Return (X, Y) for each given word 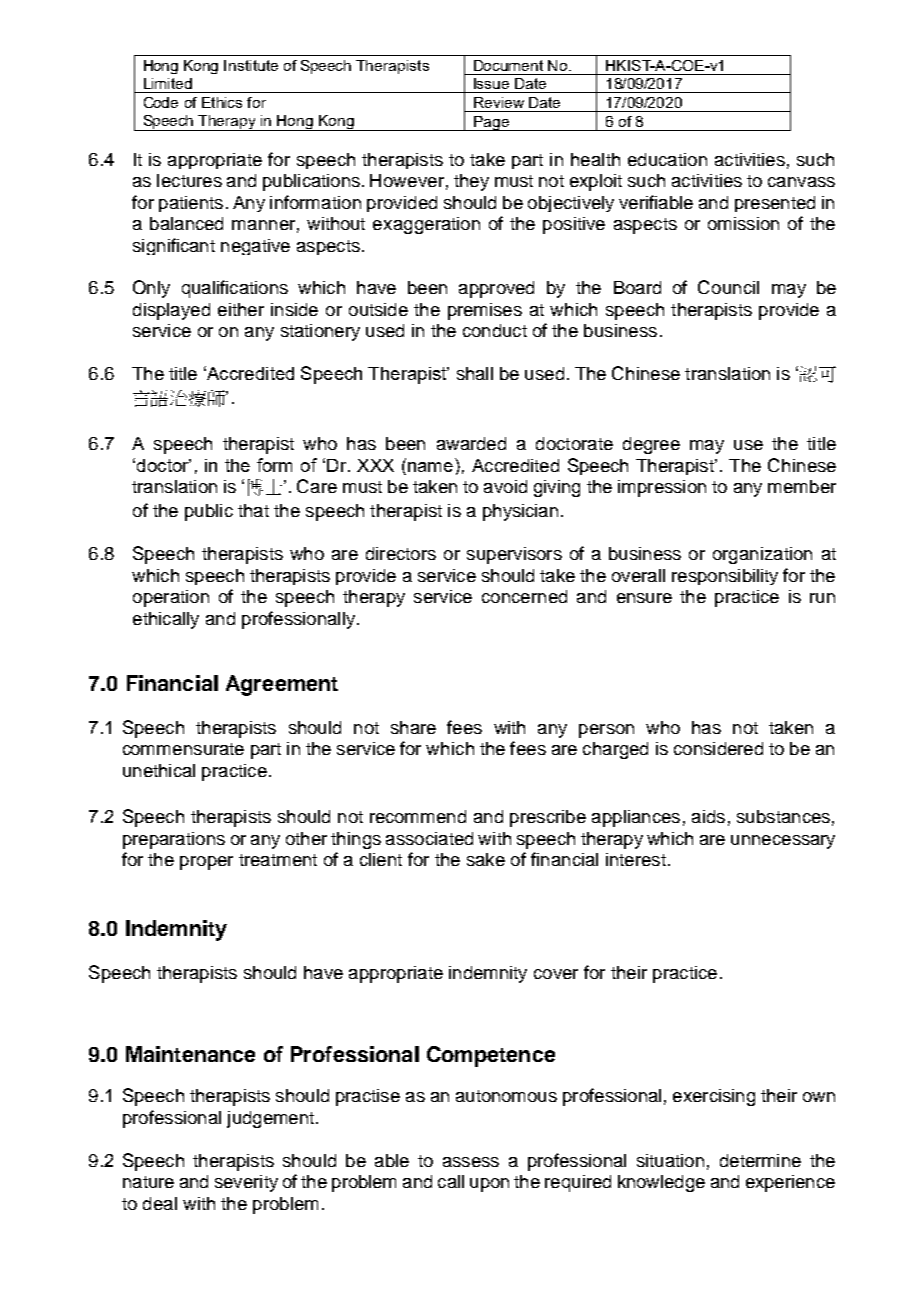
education (667, 159)
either (241, 309)
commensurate (183, 749)
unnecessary (783, 842)
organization (762, 555)
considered (718, 748)
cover (556, 974)
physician (520, 512)
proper (206, 863)
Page (491, 123)
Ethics (222, 102)
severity (246, 1183)
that (253, 510)
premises (485, 311)
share (413, 727)
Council (728, 287)
